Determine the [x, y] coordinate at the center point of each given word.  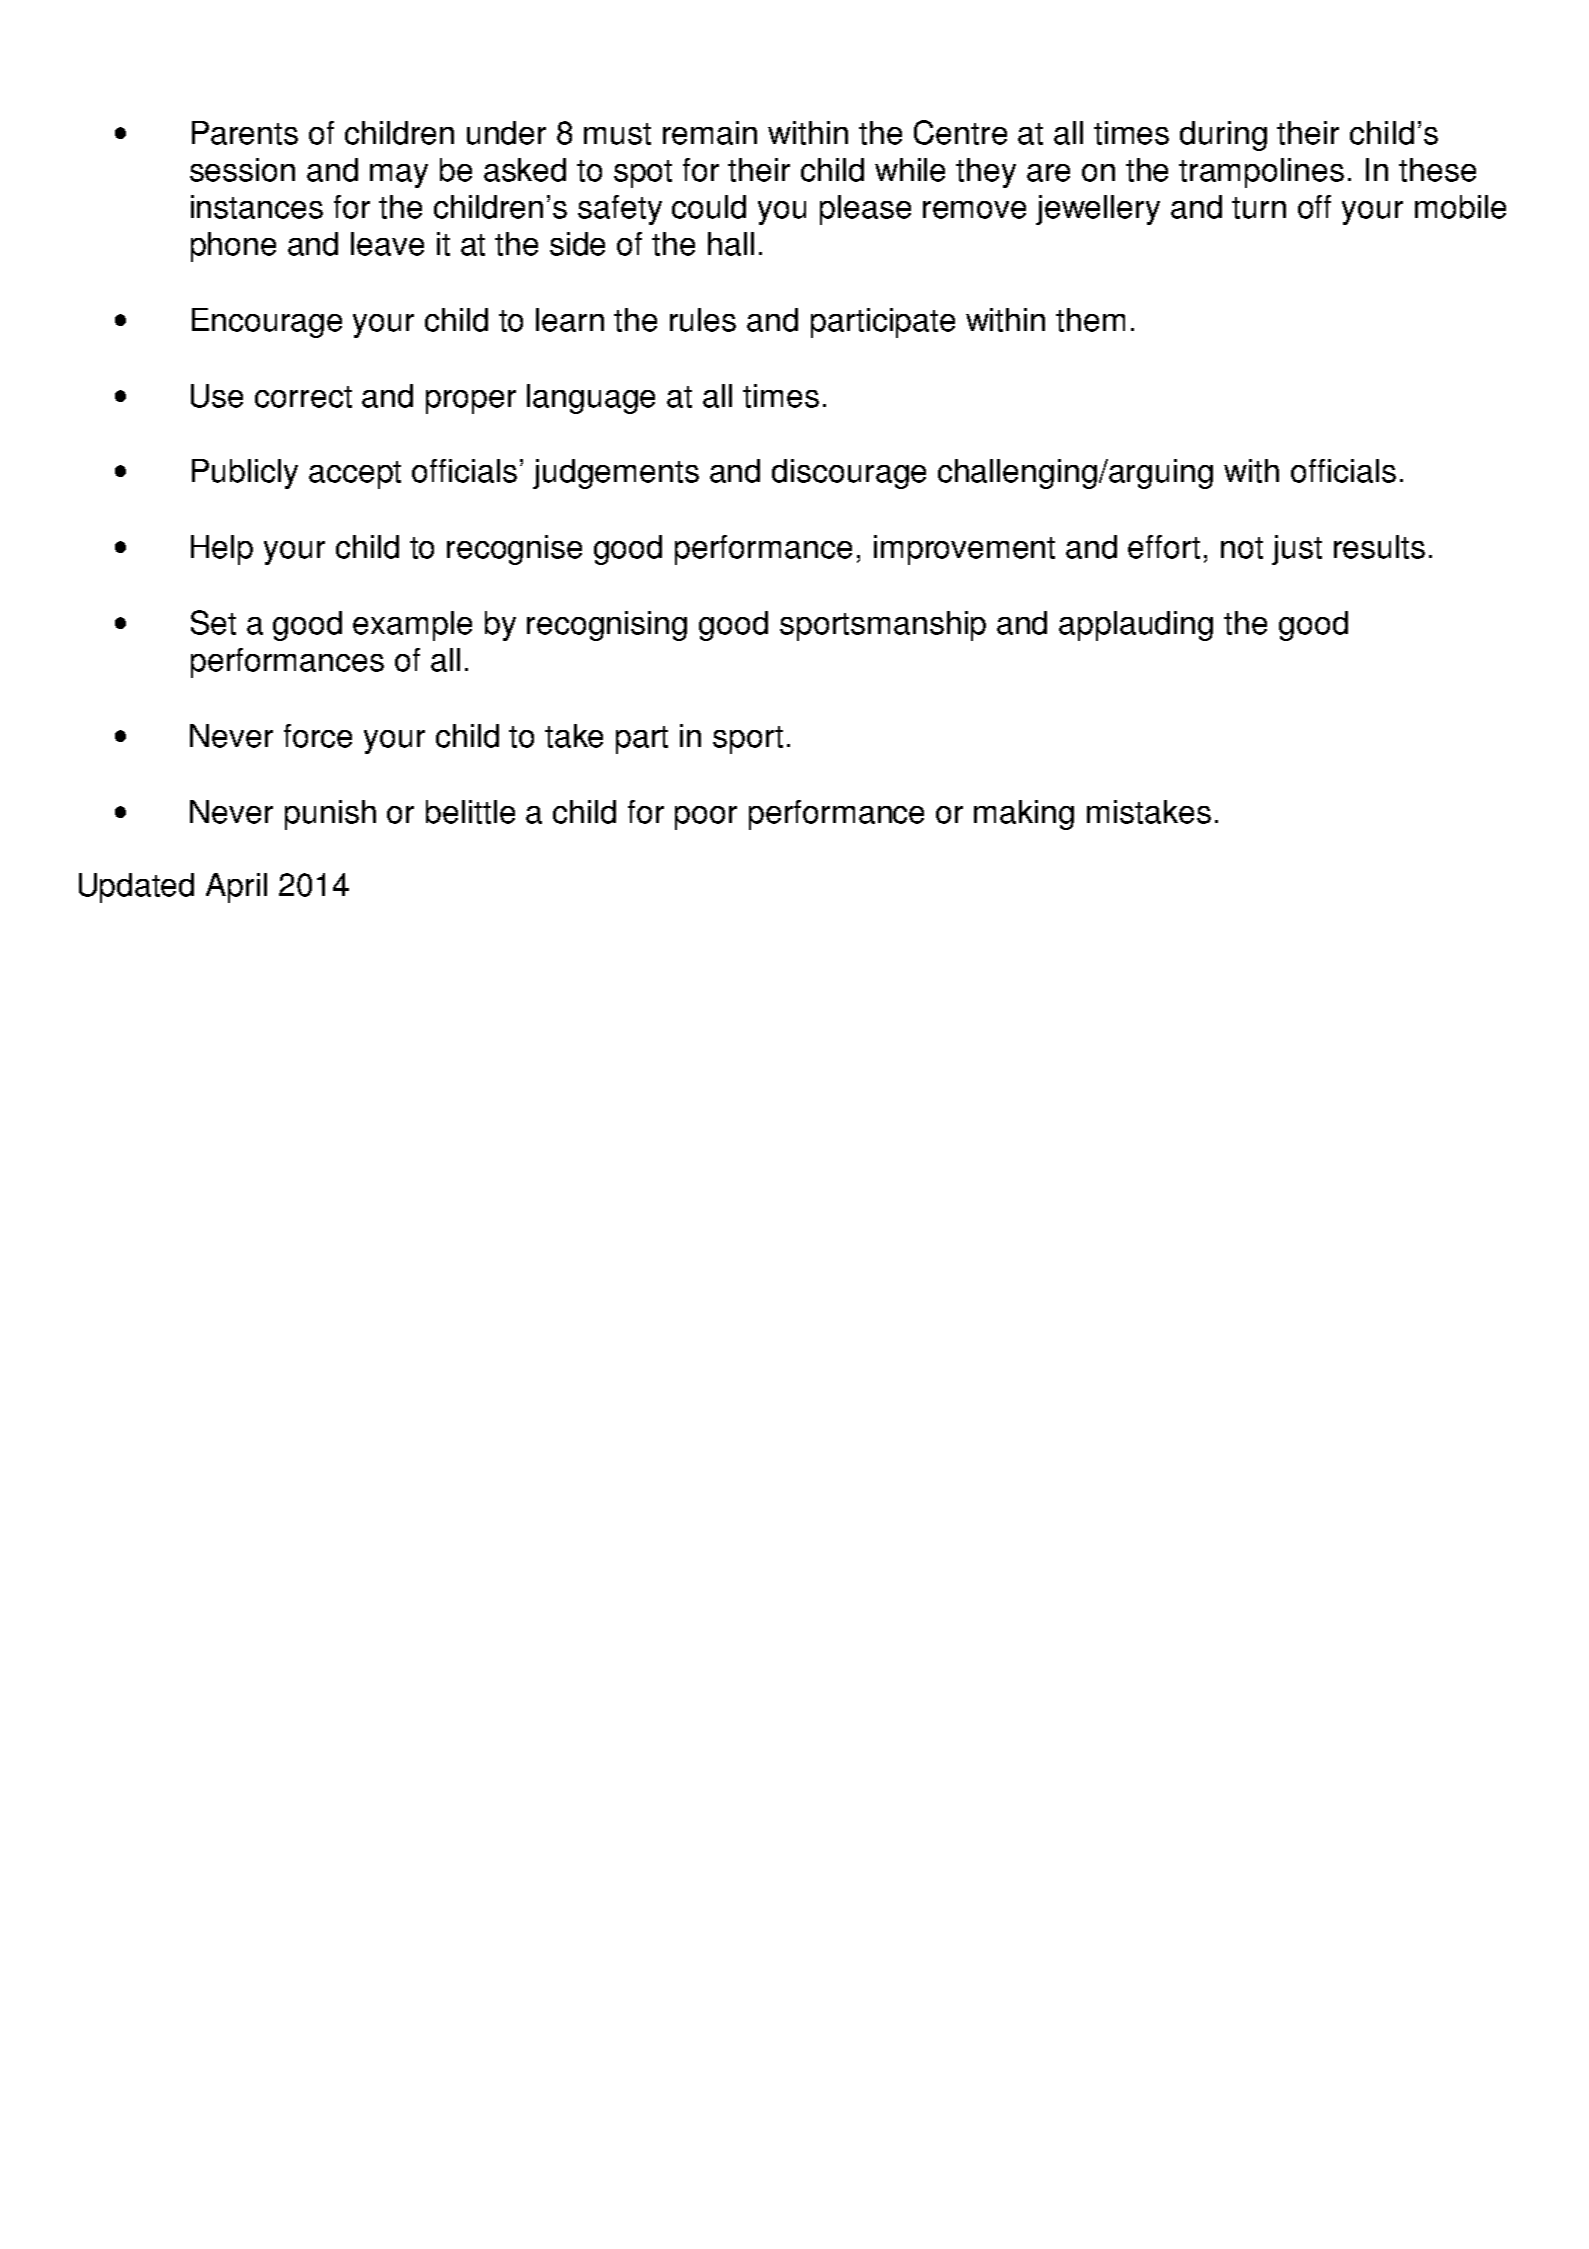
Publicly [245, 474]
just [1297, 550]
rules [703, 320]
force [318, 736]
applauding [1136, 626]
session [242, 170]
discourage [849, 474]
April [236, 888]
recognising [607, 626]
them [1090, 320]
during [1223, 136]
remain [710, 133]
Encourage [267, 323]
